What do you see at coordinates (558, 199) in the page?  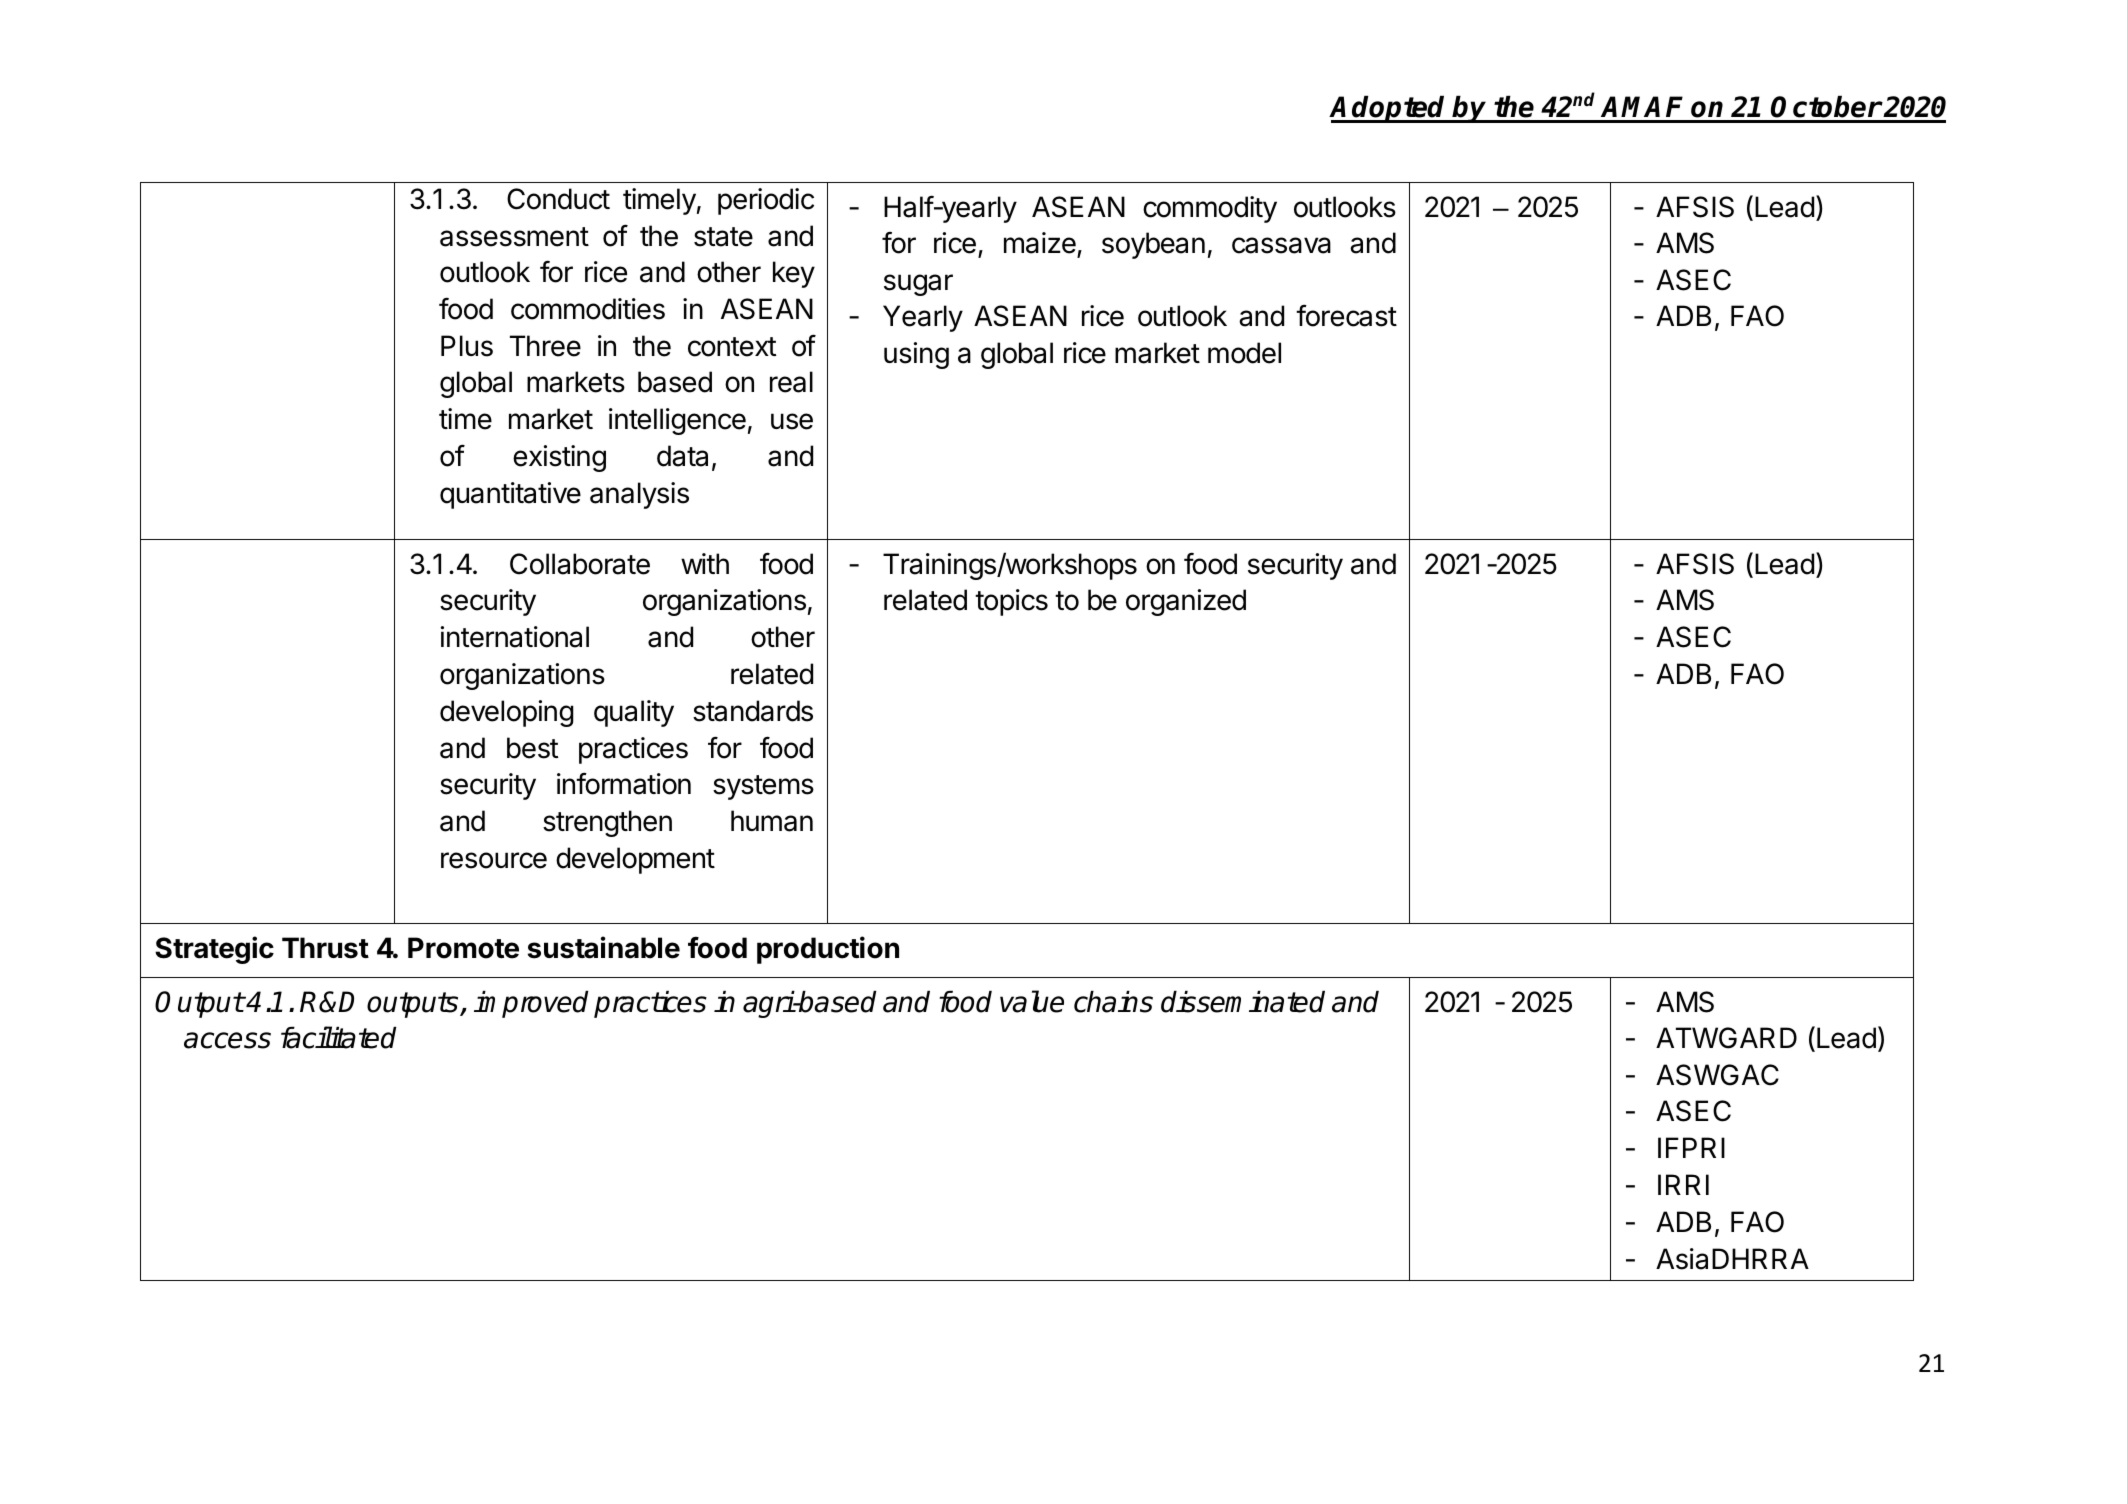 I see `Conduct` at bounding box center [558, 199].
